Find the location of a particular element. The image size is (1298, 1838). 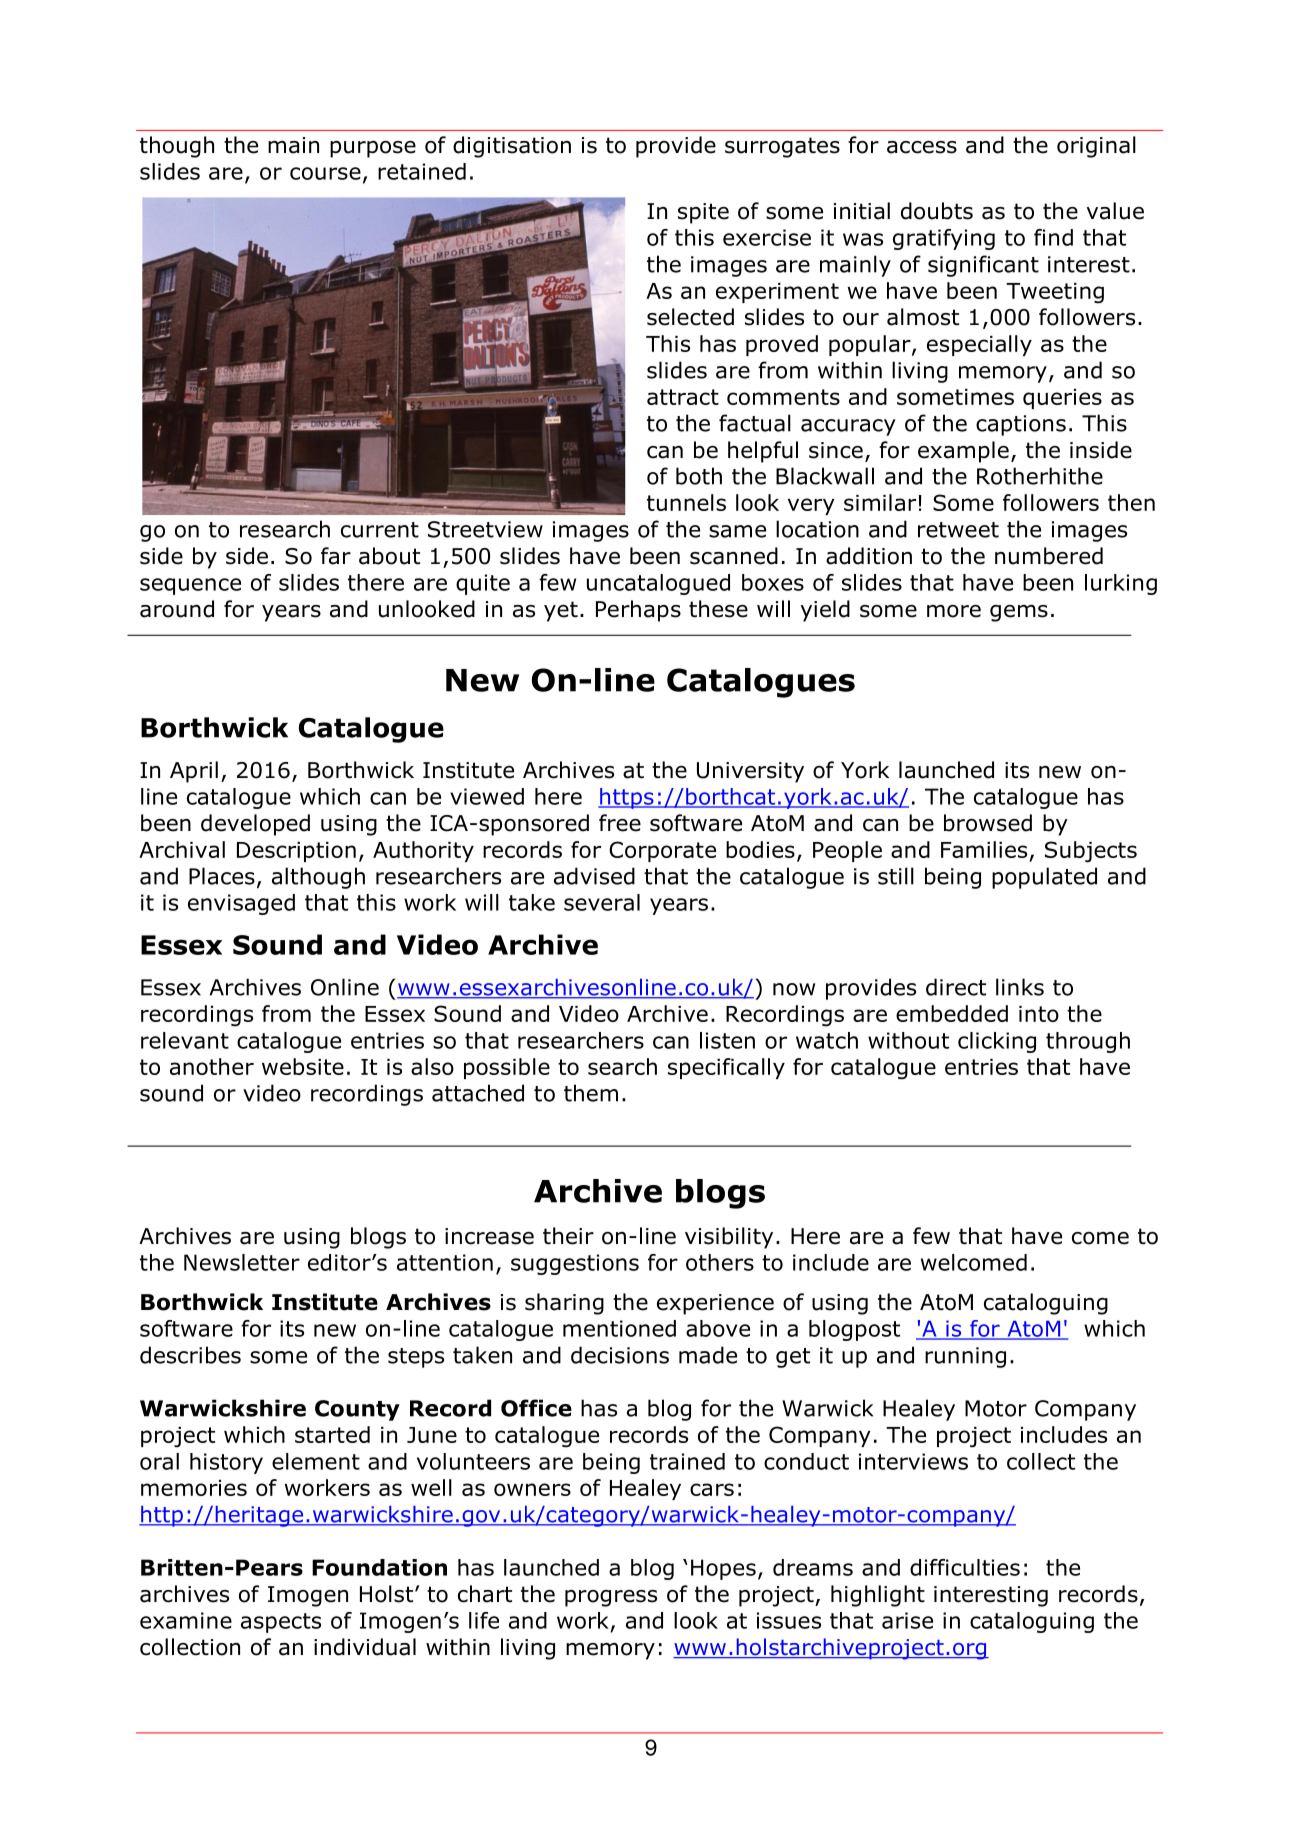

progress is located at coordinates (611, 1598).
